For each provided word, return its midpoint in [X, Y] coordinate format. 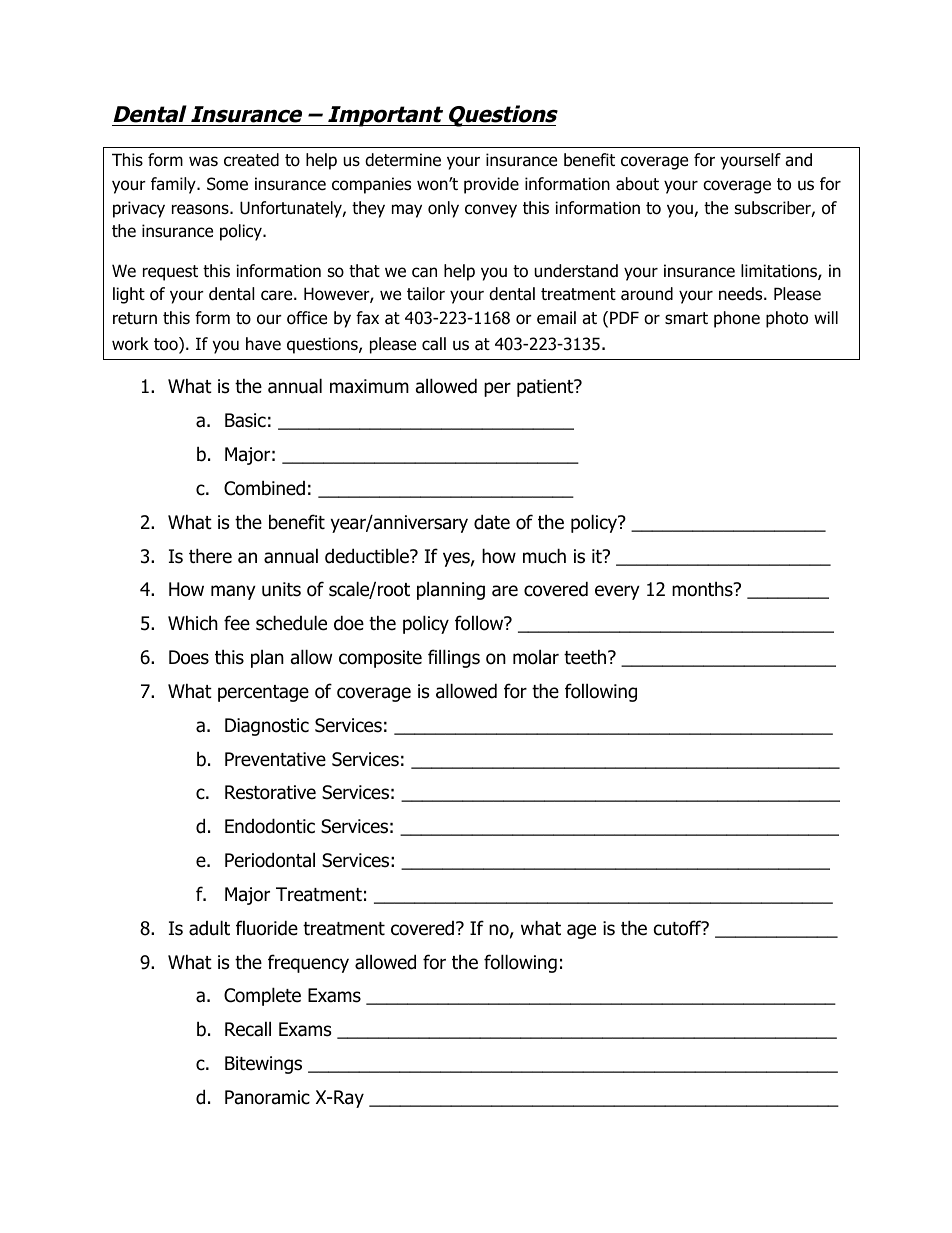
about [637, 184]
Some [227, 184]
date [492, 522]
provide [491, 185]
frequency [308, 963]
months [703, 589]
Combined [264, 488]
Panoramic [267, 1097]
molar [536, 657]
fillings [454, 658]
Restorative [270, 792]
